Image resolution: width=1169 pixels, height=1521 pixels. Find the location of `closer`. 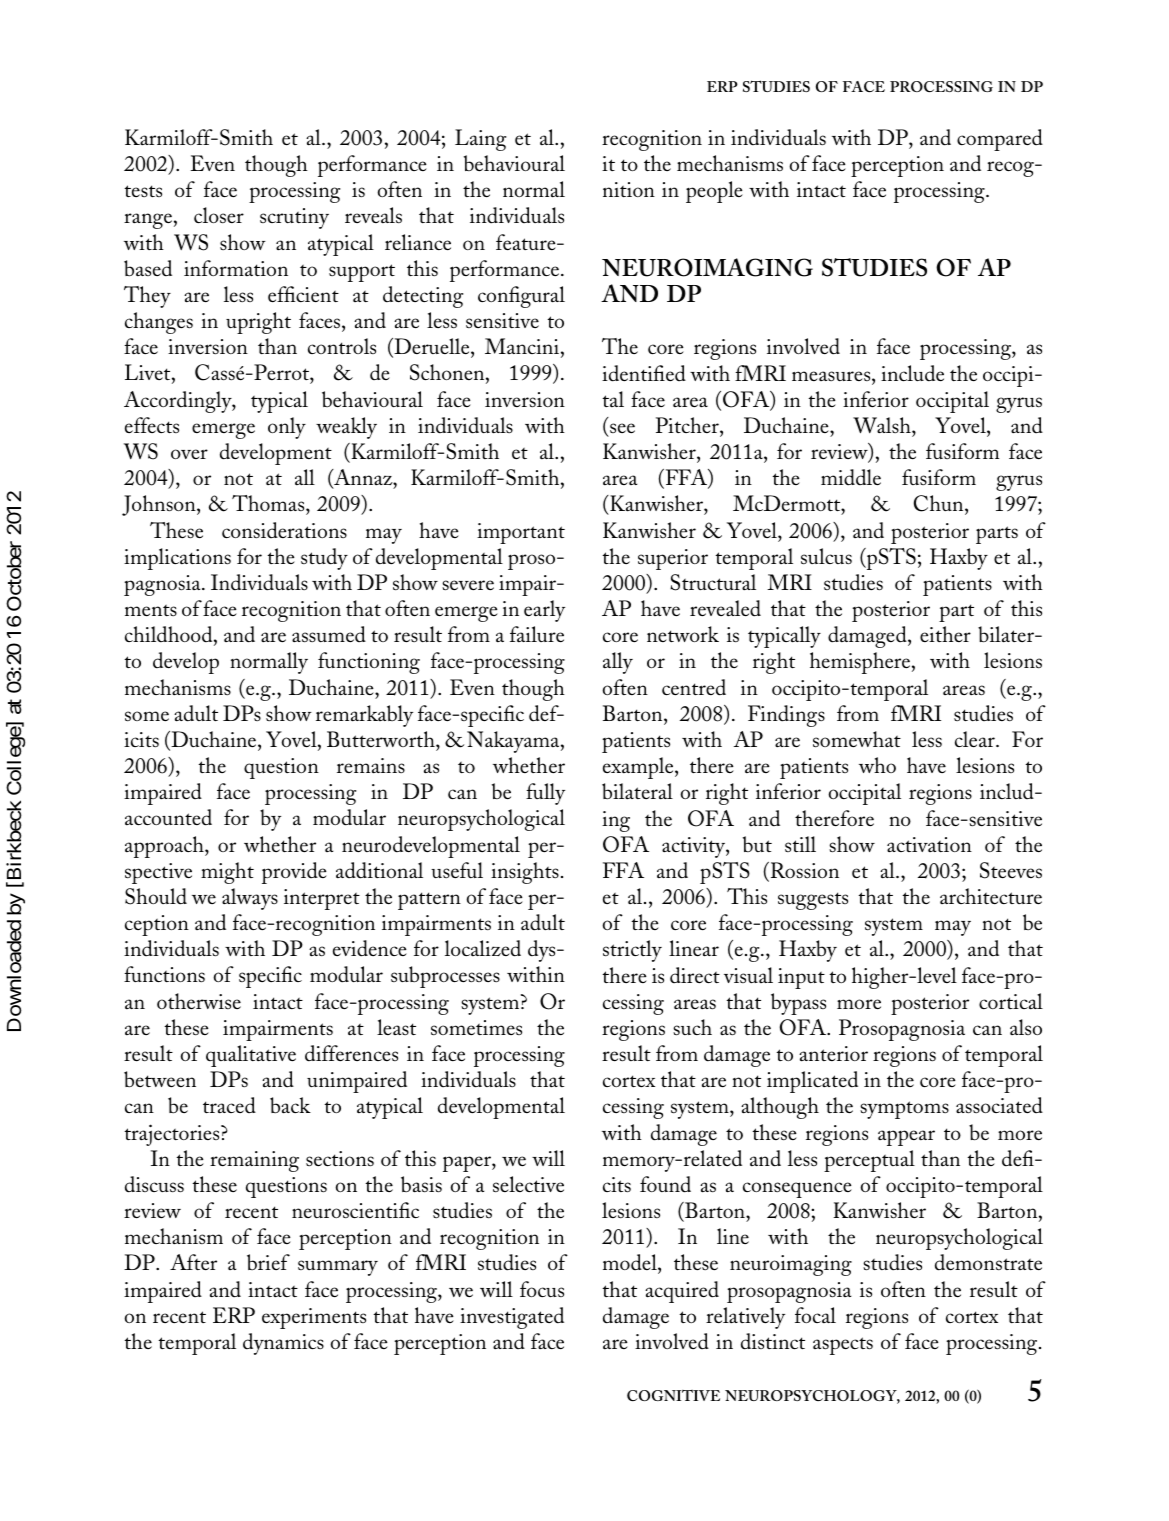

closer is located at coordinates (219, 215).
